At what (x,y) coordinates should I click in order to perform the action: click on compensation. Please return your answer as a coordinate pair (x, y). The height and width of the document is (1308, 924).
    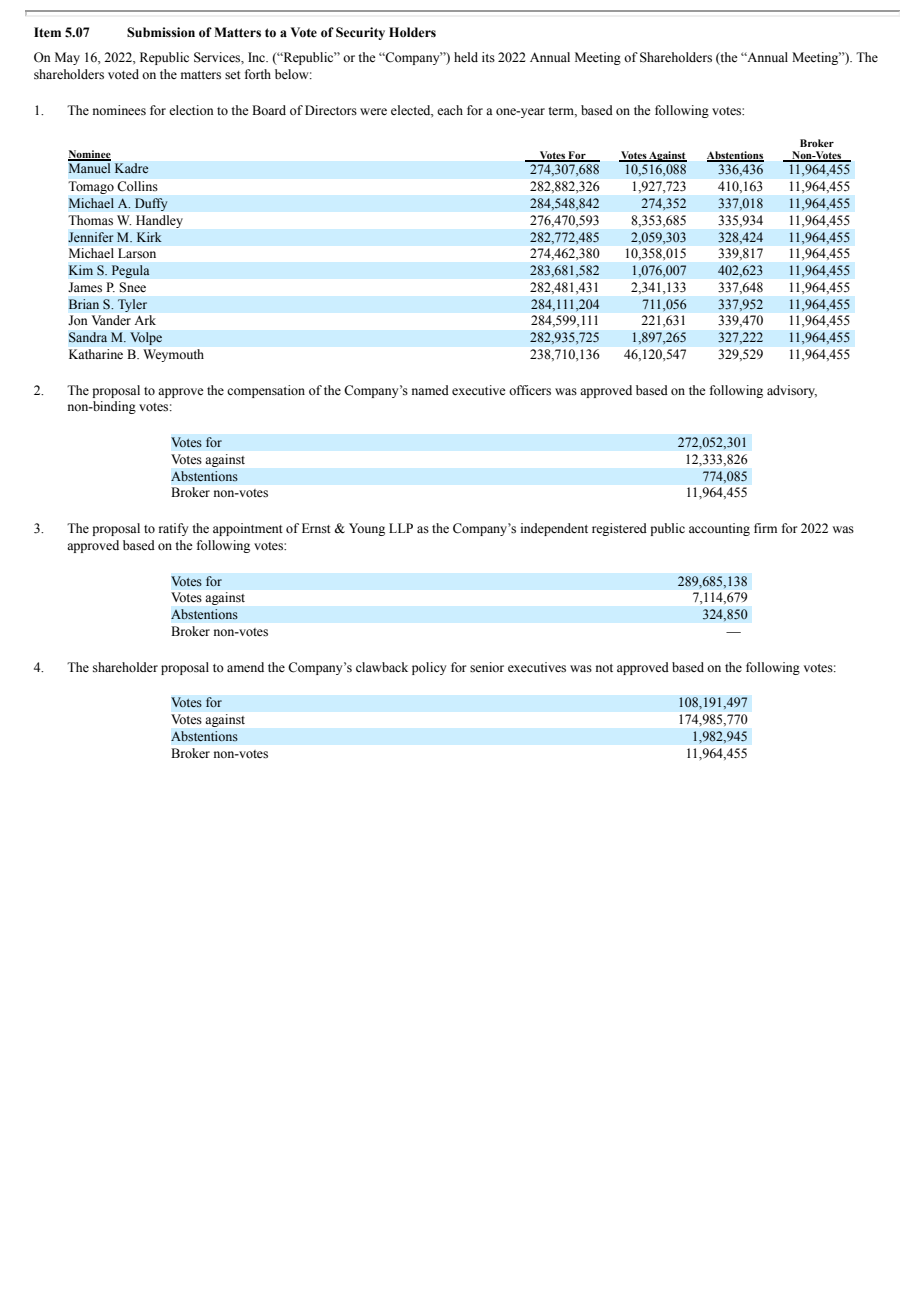
    Looking at the image, I should click on (266, 391).
